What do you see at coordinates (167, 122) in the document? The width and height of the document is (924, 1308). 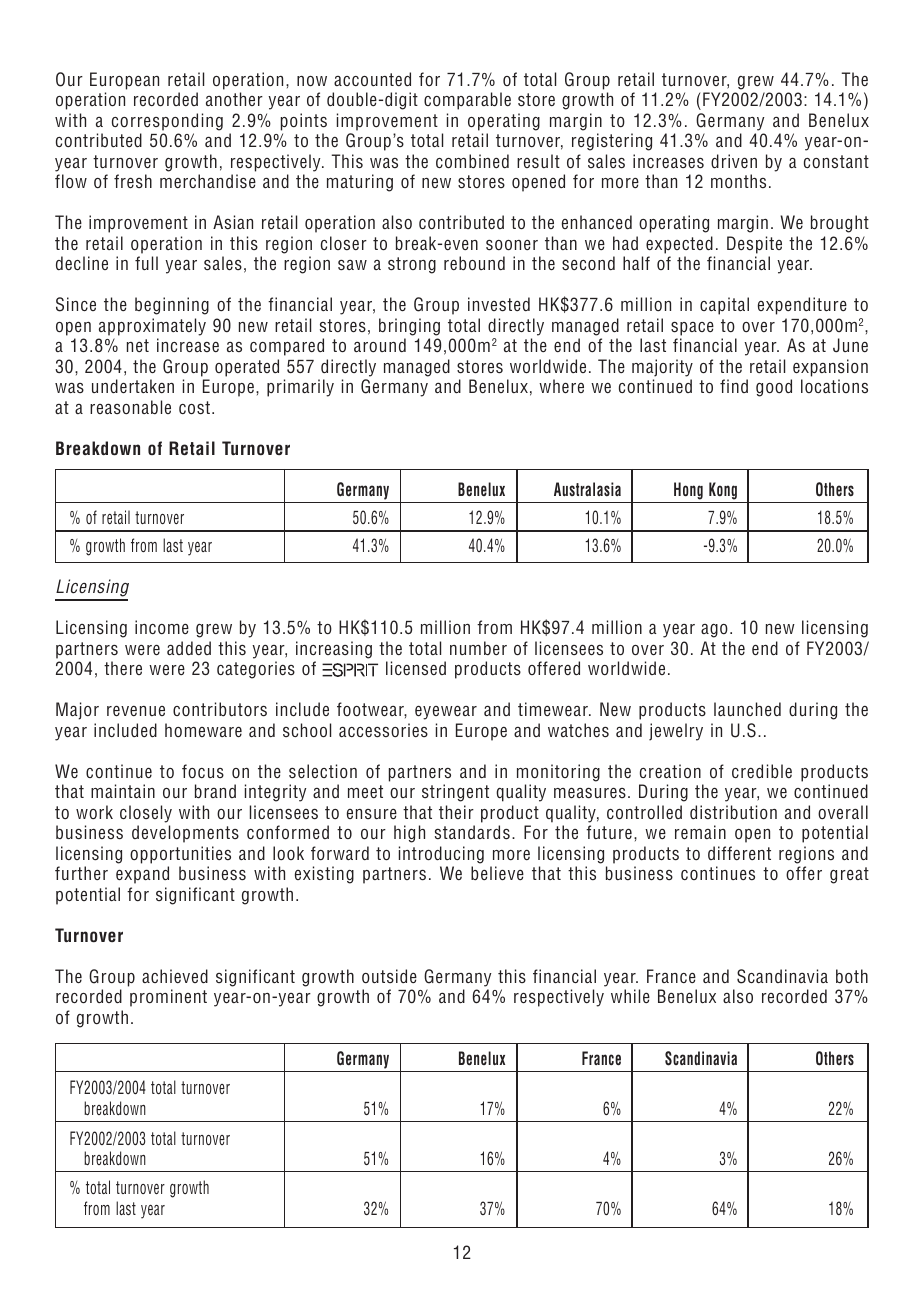 I see `corresponding` at bounding box center [167, 122].
